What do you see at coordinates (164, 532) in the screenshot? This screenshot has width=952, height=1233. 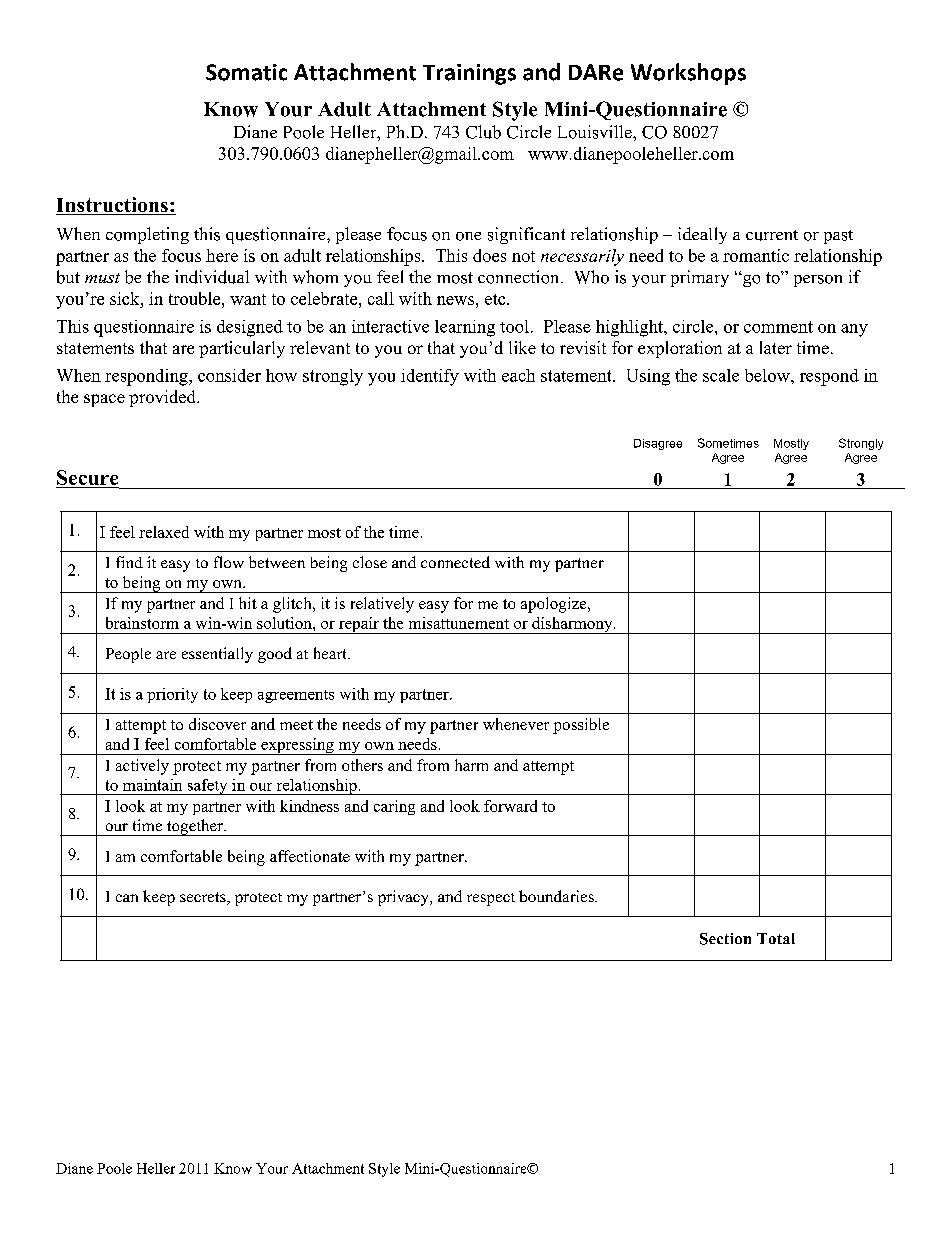 I see `relaxed` at bounding box center [164, 532].
